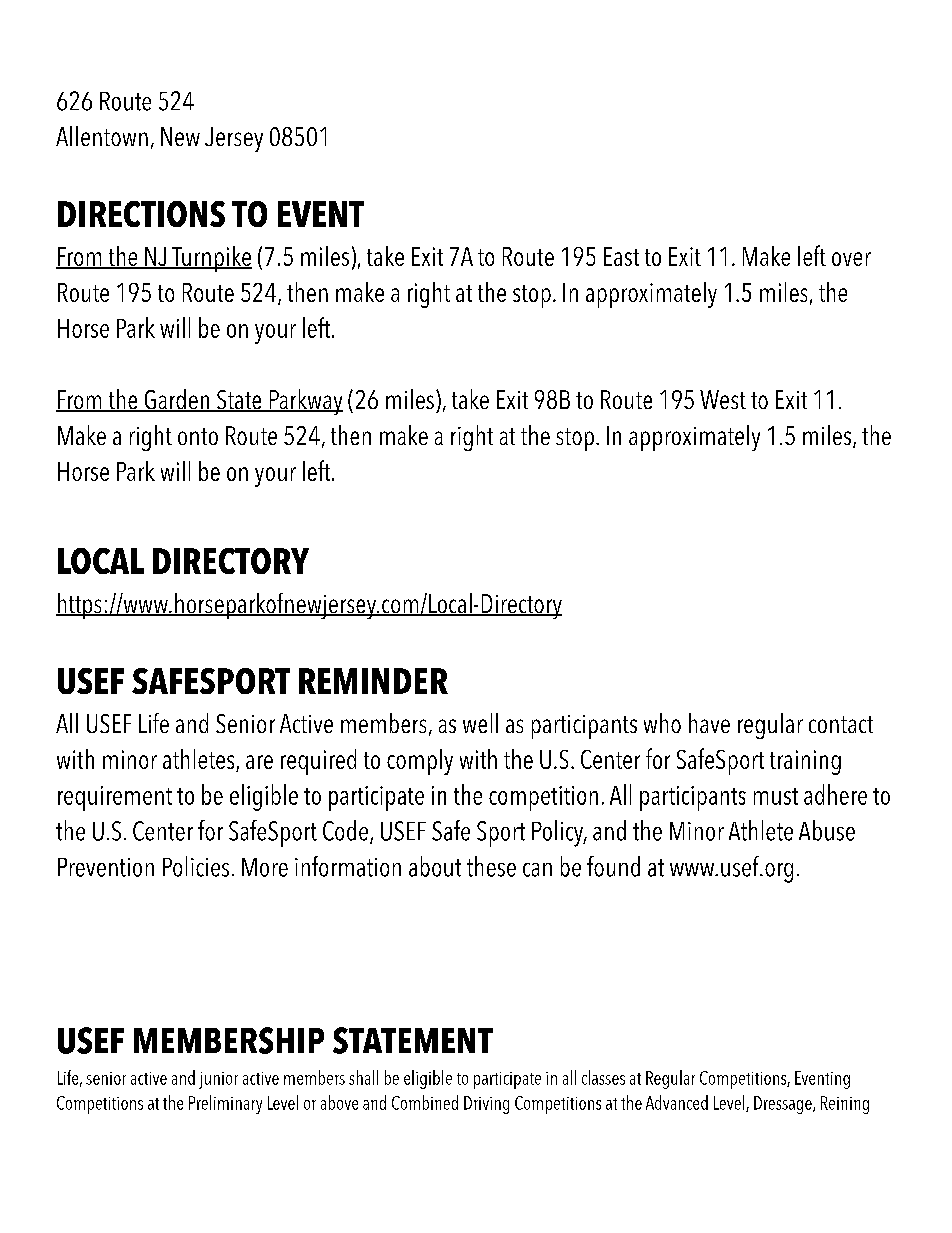 This image has height=1233, width=952. Describe the element at coordinates (776, 796) in the image. I see `must` at that location.
